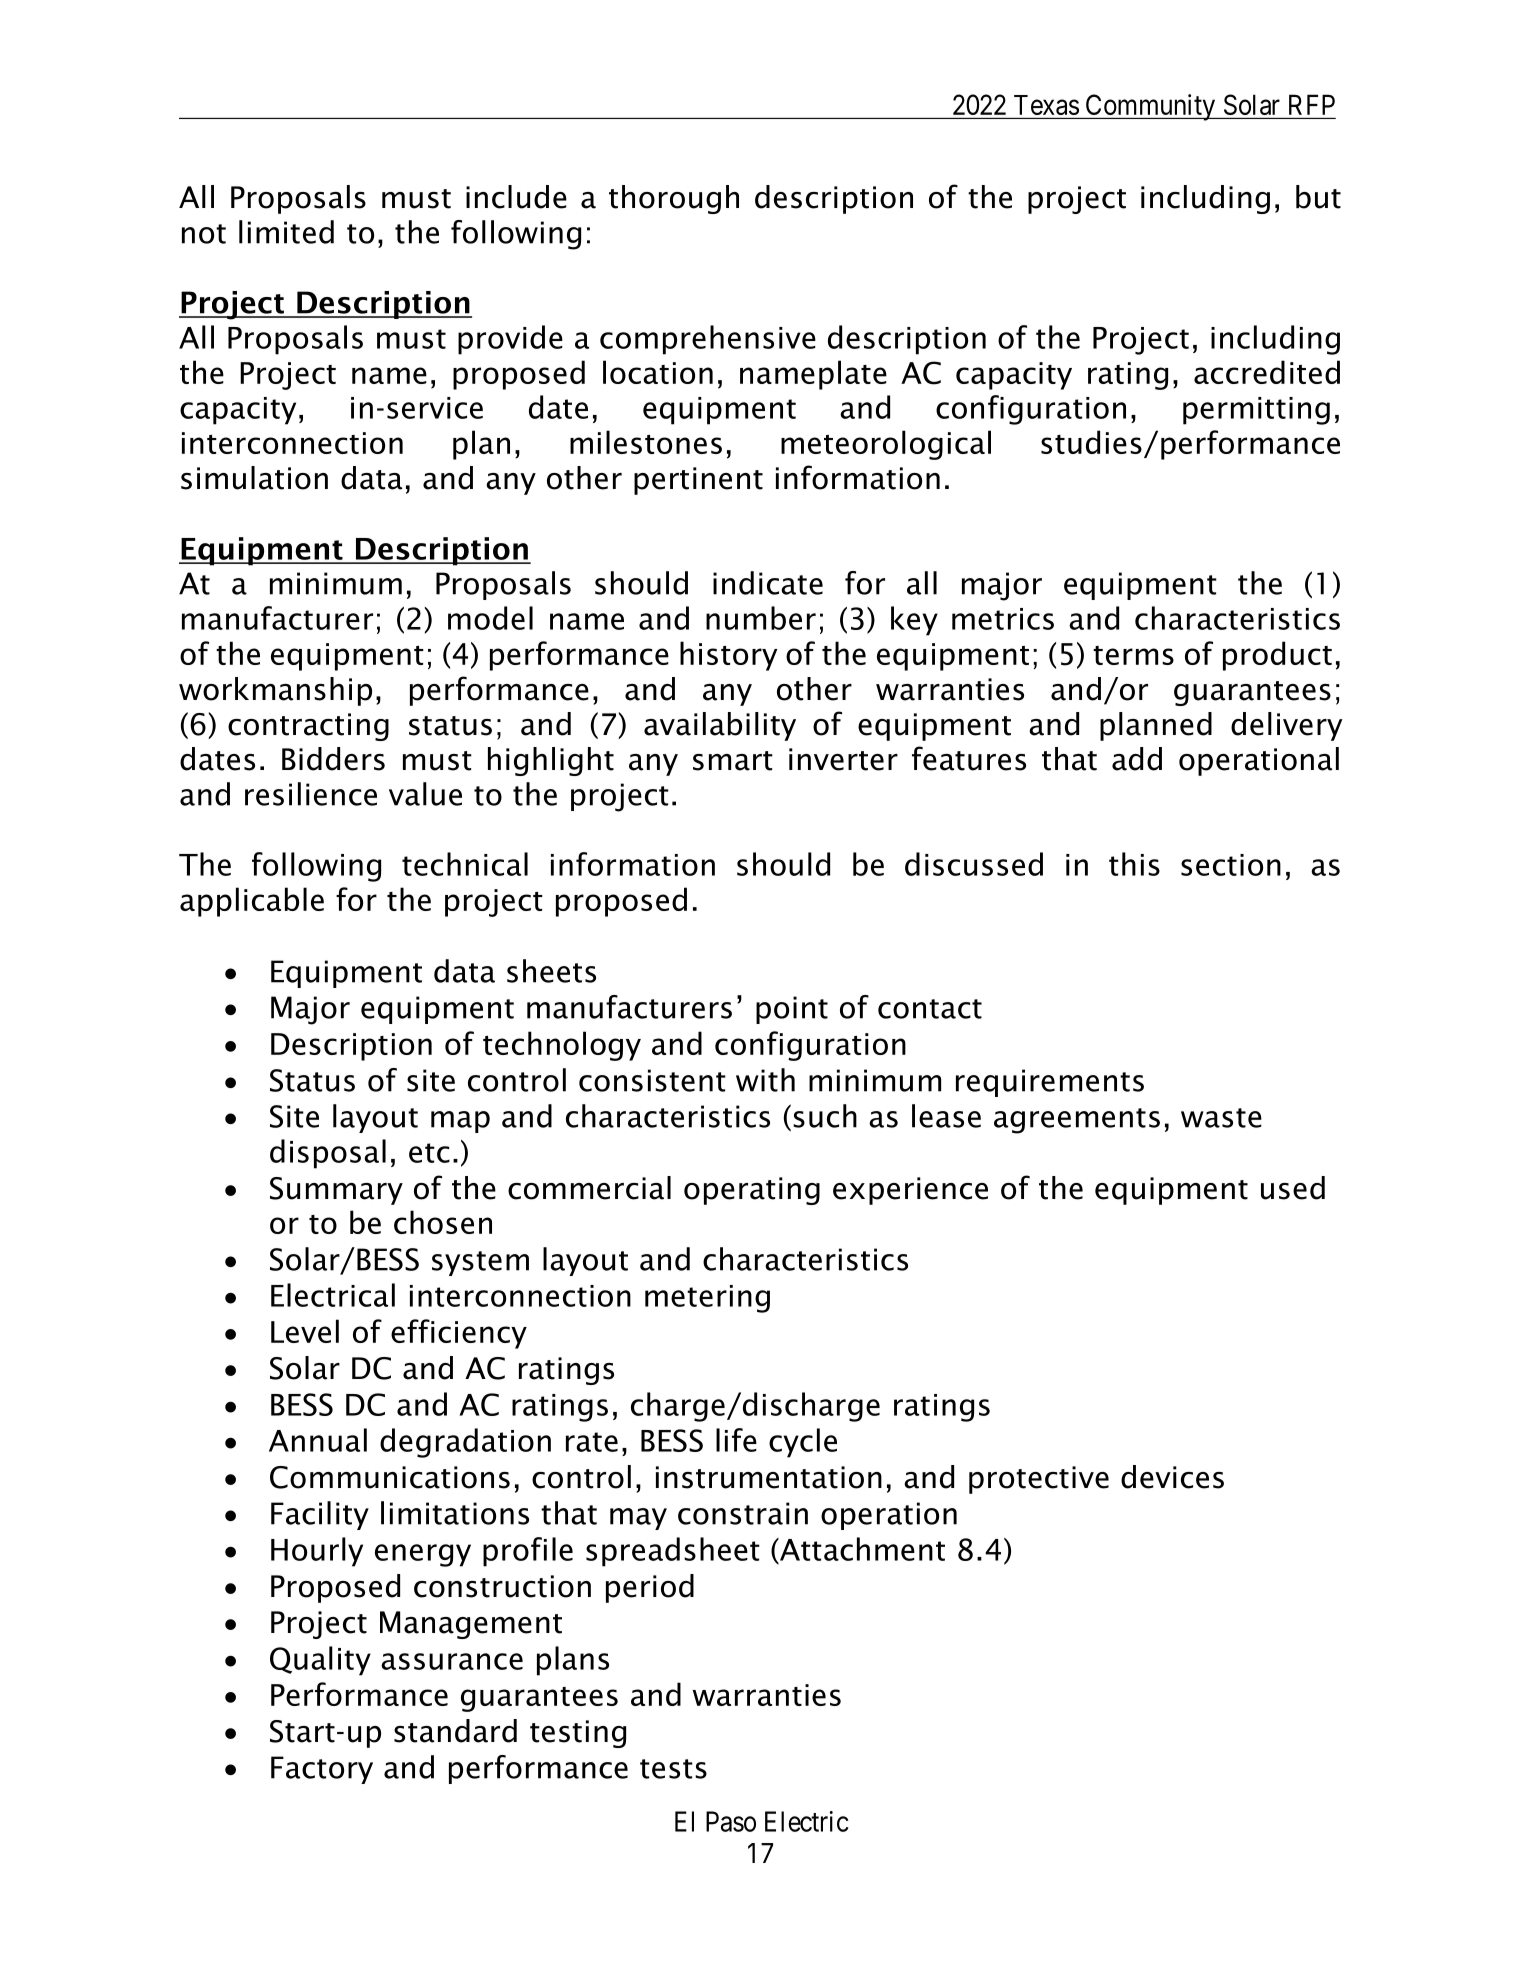 The image size is (1521, 1969). I want to click on Factory, so click(322, 1770).
